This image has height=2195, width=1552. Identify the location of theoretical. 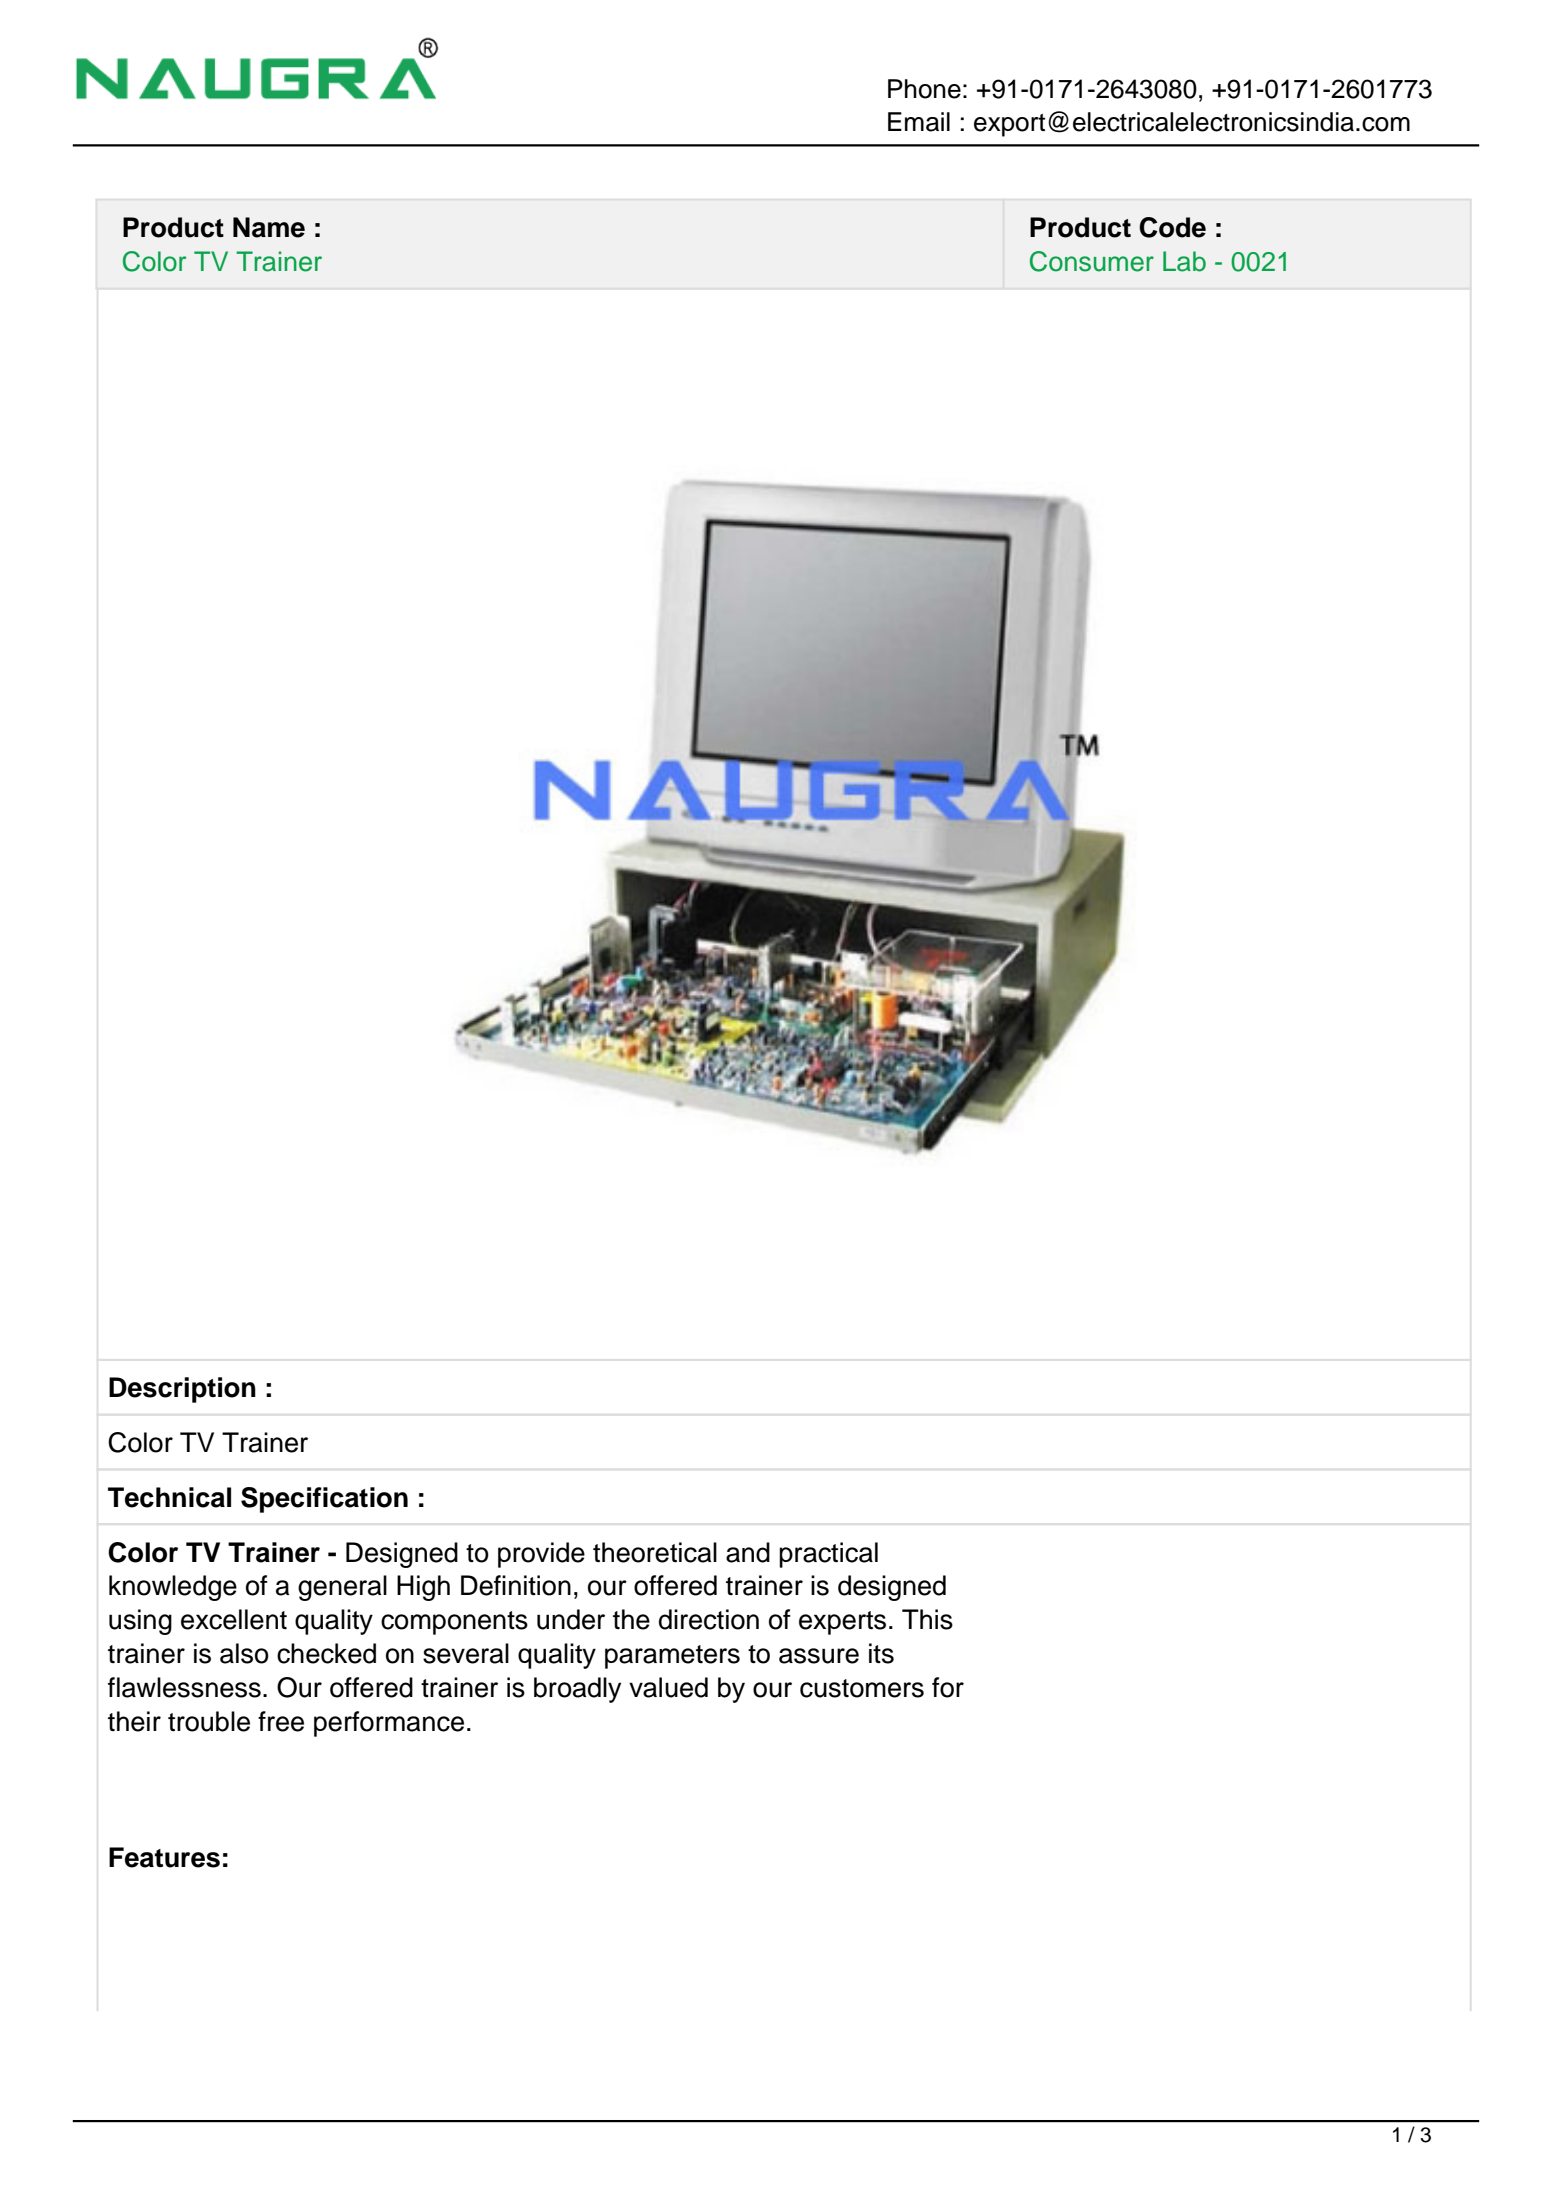
(655, 1552).
